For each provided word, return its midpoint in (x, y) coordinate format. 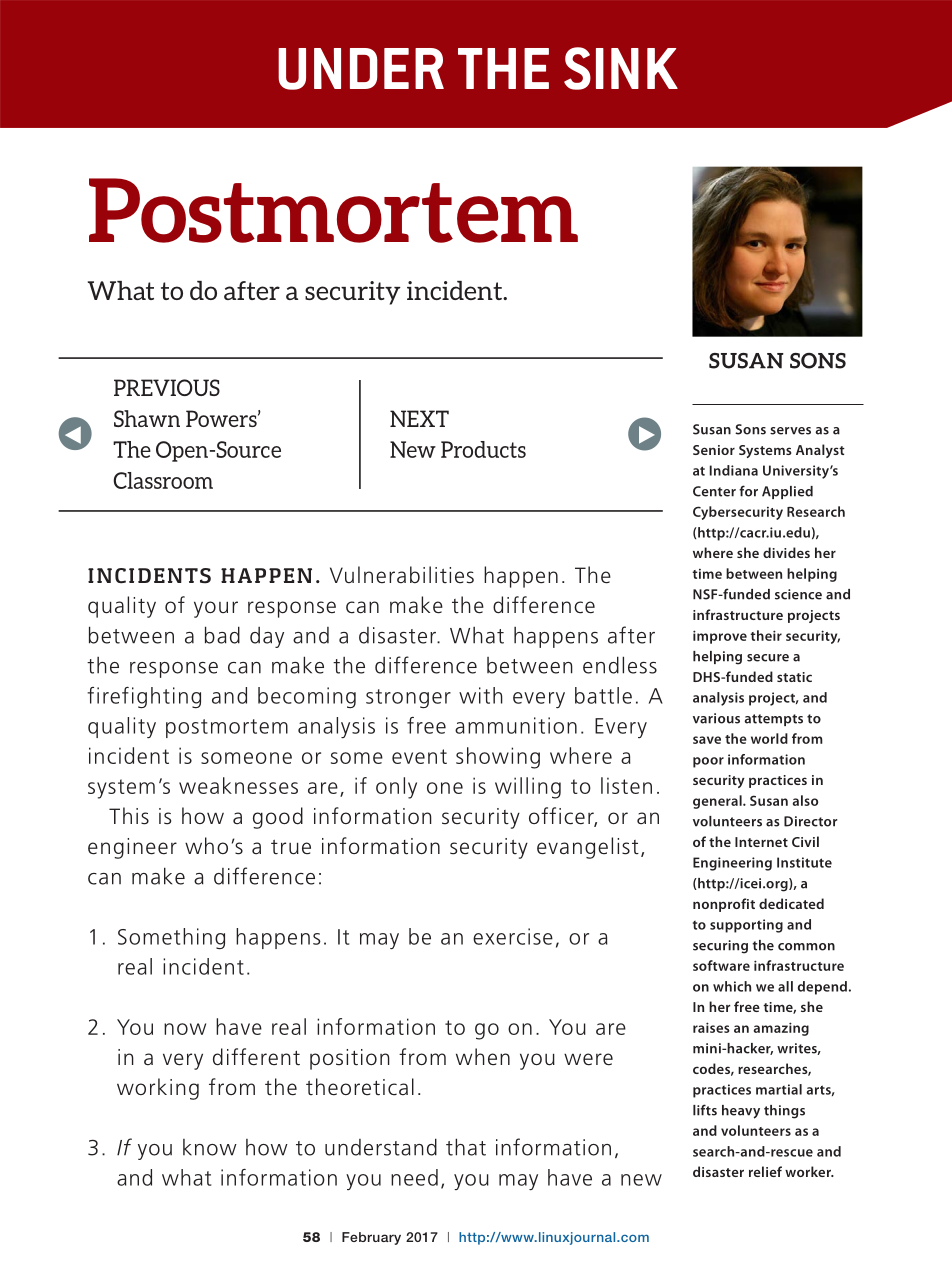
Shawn (147, 418)
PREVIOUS (167, 387)
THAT (466, 1147)
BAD (222, 635)
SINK (621, 68)
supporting (746, 926)
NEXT (419, 418)
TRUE (291, 847)
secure (768, 658)
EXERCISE (513, 936)
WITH (481, 695)
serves (790, 431)
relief (765, 1171)
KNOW (210, 1147)
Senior (714, 450)
